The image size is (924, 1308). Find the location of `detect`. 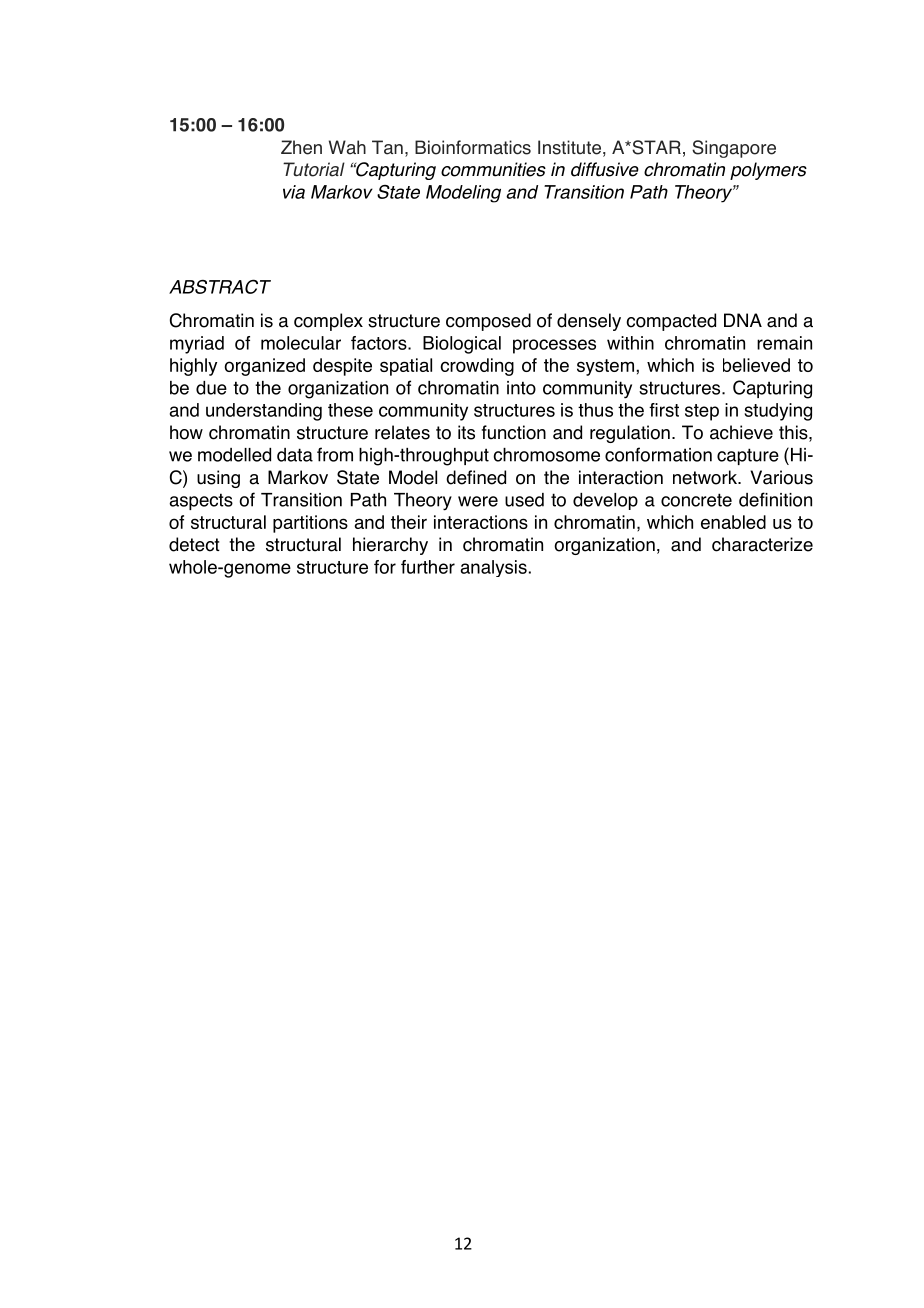

detect is located at coordinates (194, 544).
